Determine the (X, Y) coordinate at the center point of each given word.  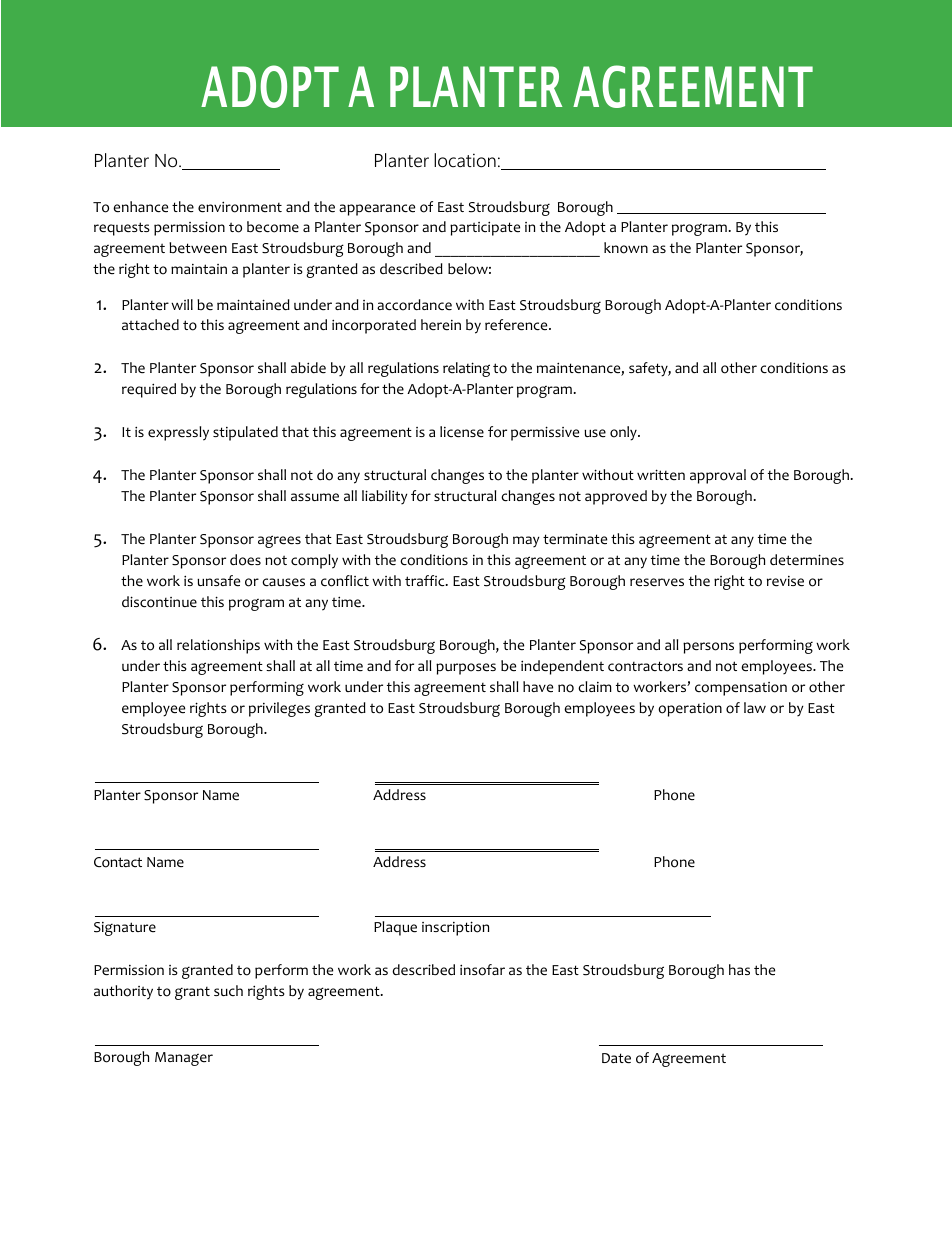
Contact (118, 862)
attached (150, 325)
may (526, 541)
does (245, 560)
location (465, 160)
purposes (466, 669)
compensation (741, 689)
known (626, 248)
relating (466, 369)
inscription (455, 928)
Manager (184, 1059)
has (739, 969)
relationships (218, 646)
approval (718, 476)
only (624, 433)
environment (240, 207)
